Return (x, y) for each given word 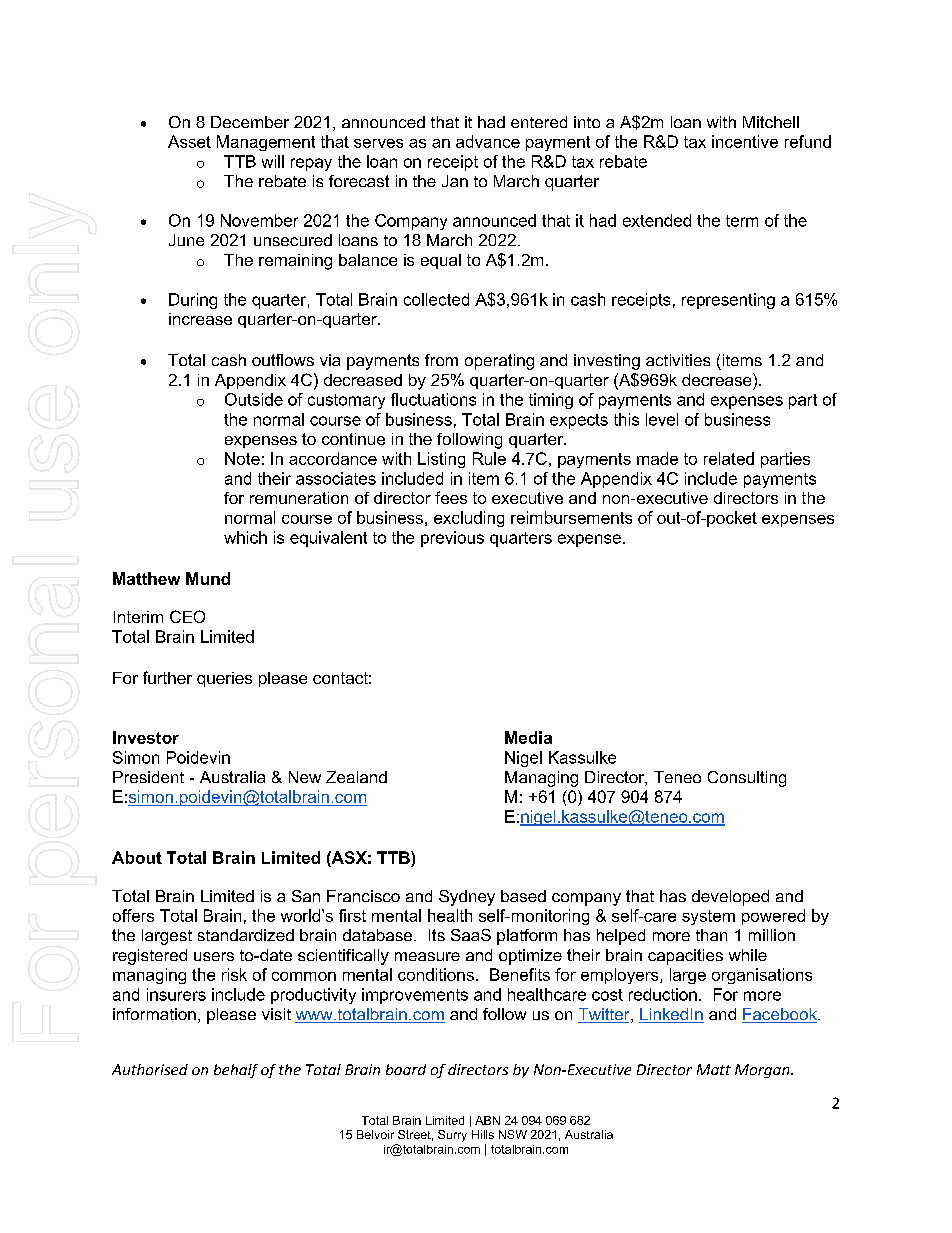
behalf (236, 1071)
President (148, 777)
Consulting (747, 779)
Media (528, 737)
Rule (489, 458)
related (729, 458)
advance (488, 141)
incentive (745, 141)
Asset (189, 141)
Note (242, 458)
